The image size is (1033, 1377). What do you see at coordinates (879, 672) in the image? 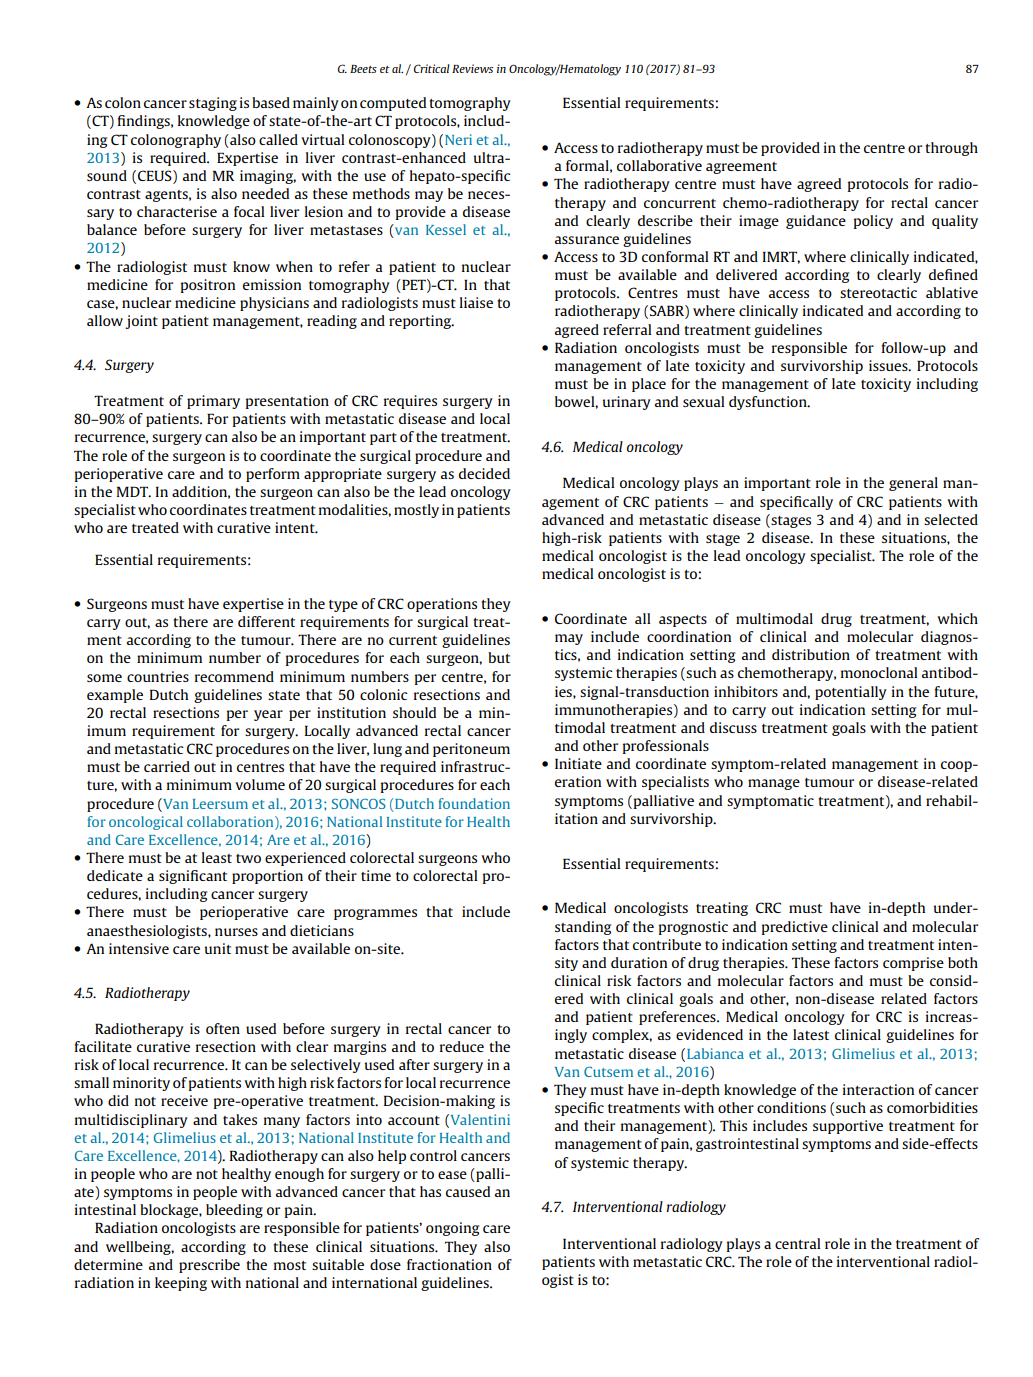
I see `monoclonal` at bounding box center [879, 672].
